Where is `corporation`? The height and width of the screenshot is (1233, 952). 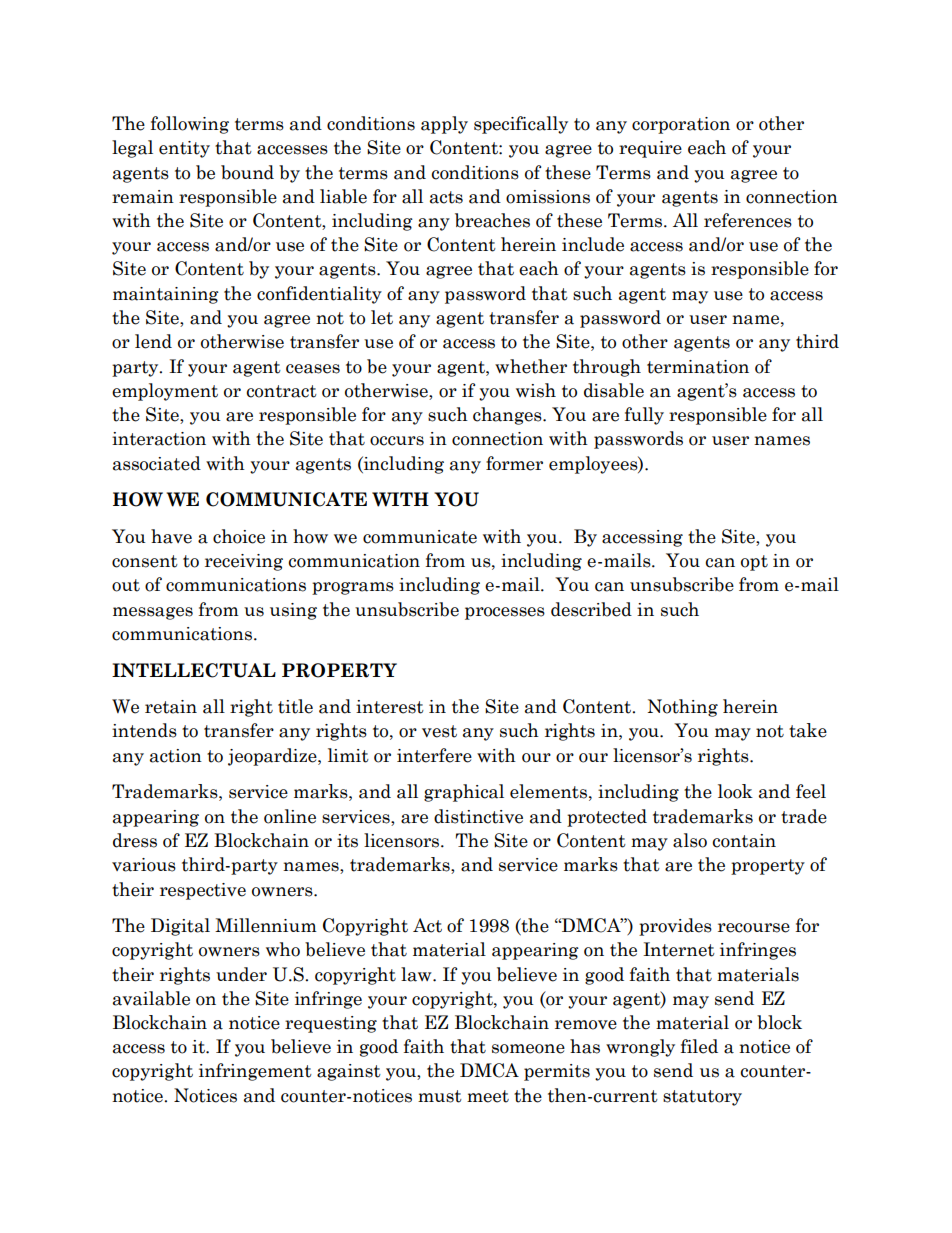
corporation is located at coordinates (681, 125).
